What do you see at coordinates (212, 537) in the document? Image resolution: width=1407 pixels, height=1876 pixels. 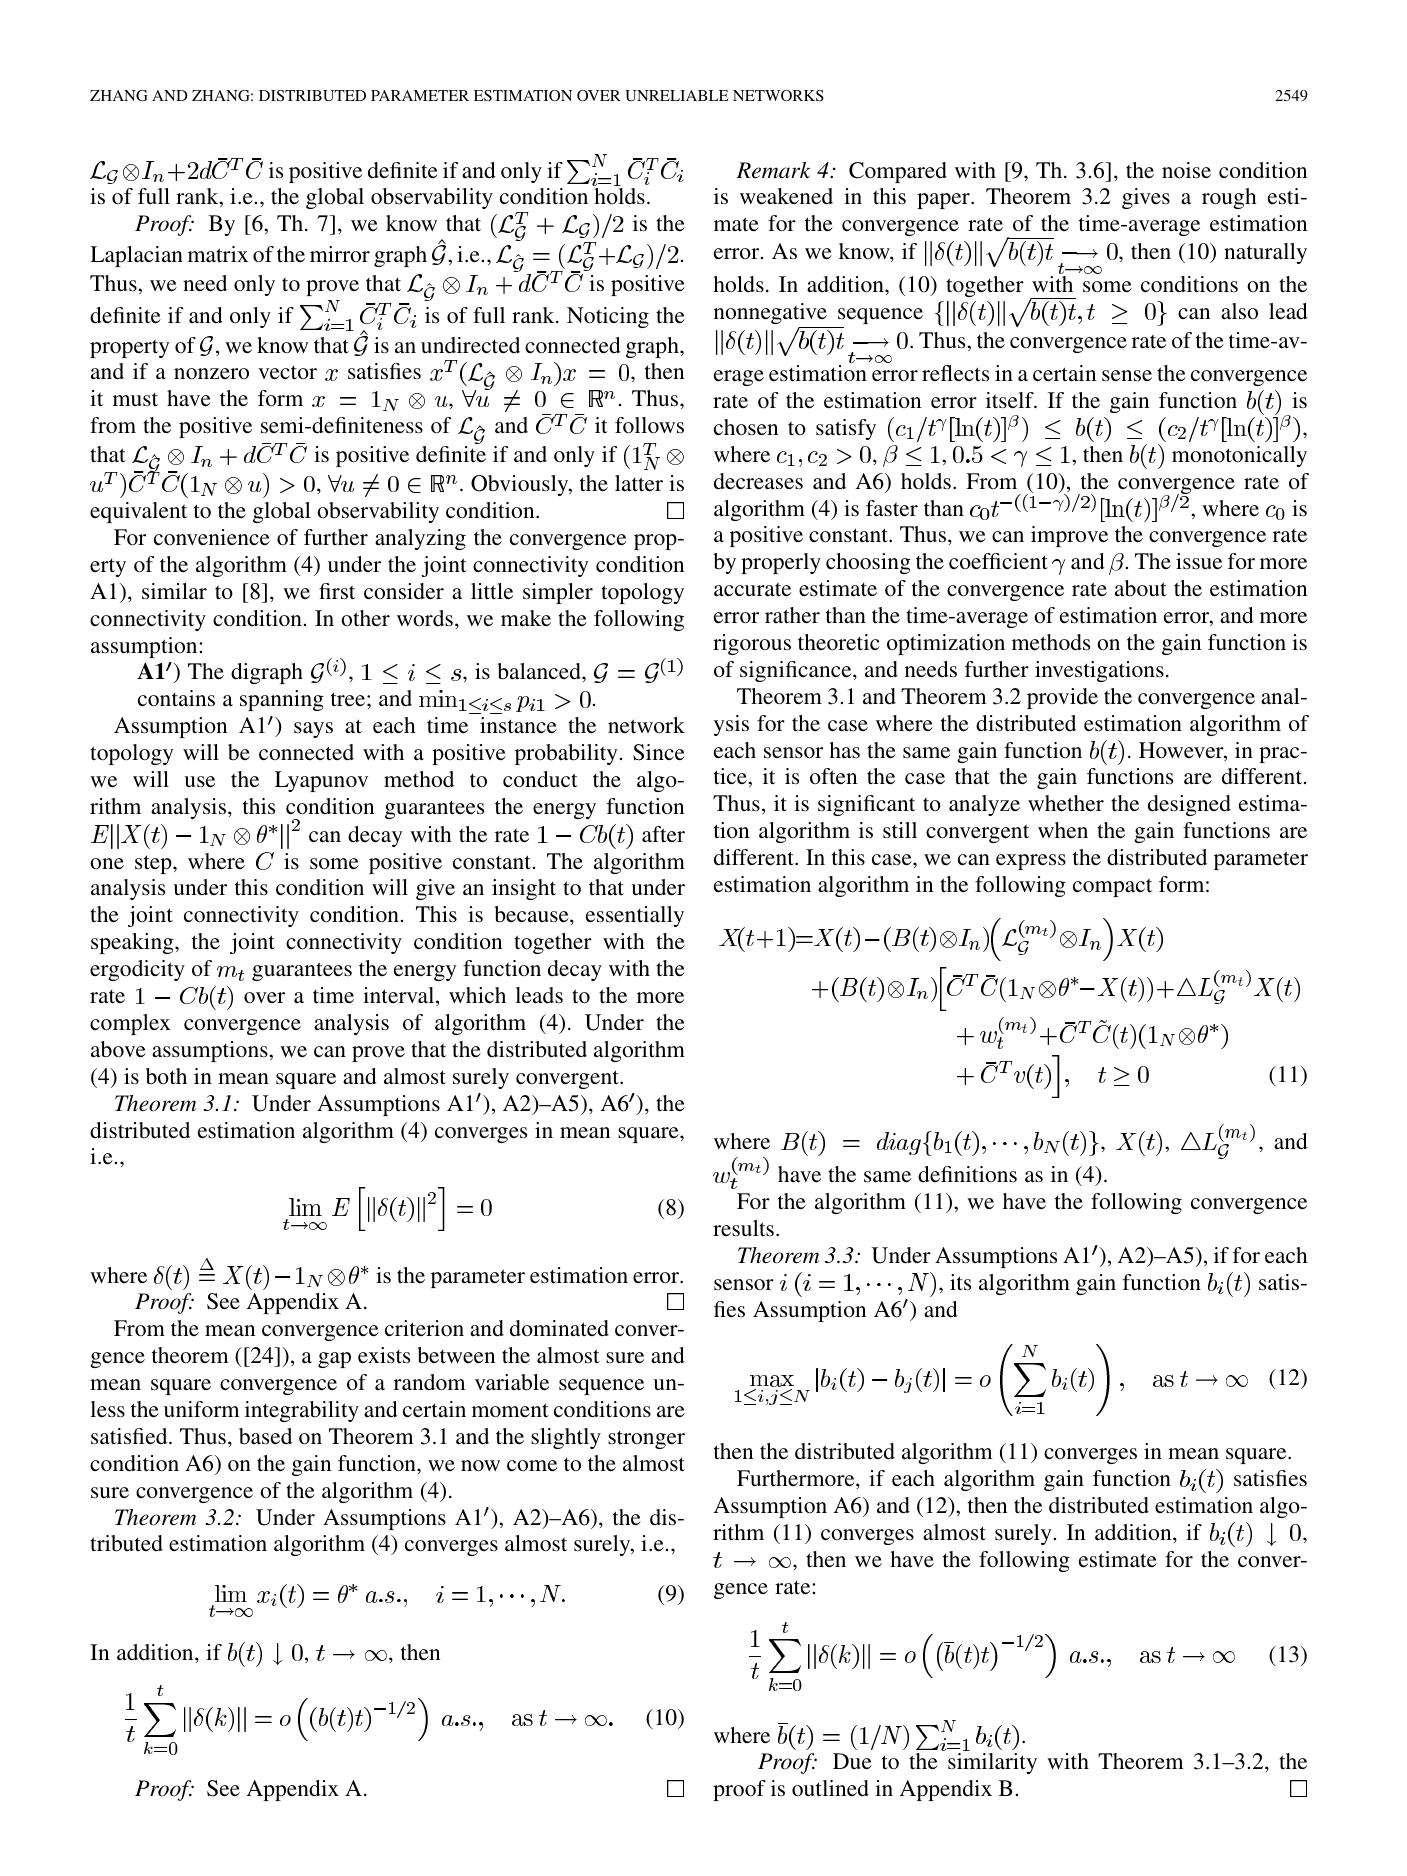 I see `convenience` at bounding box center [212, 537].
